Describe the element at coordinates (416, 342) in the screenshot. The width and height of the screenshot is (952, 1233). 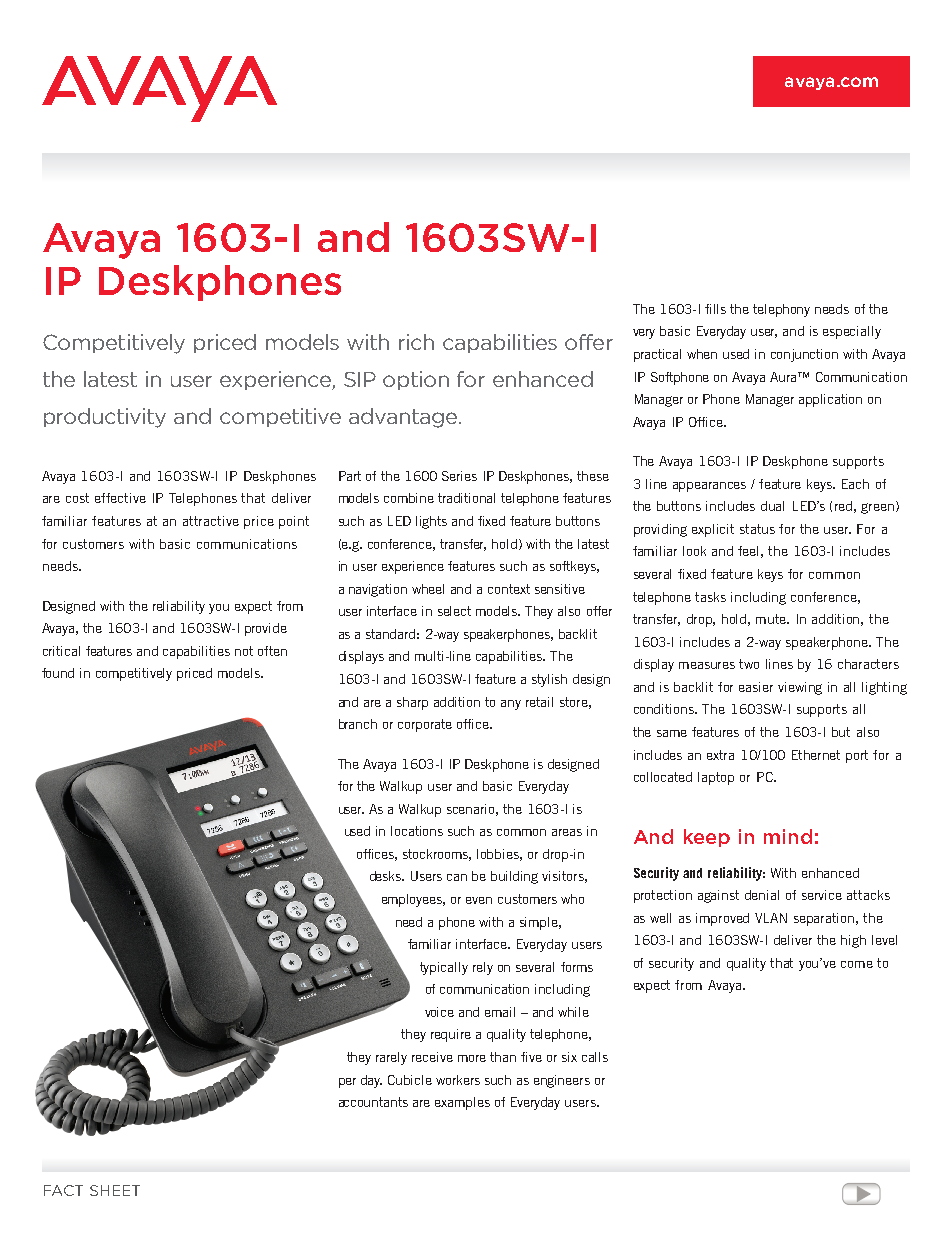
I see `rich` at that location.
